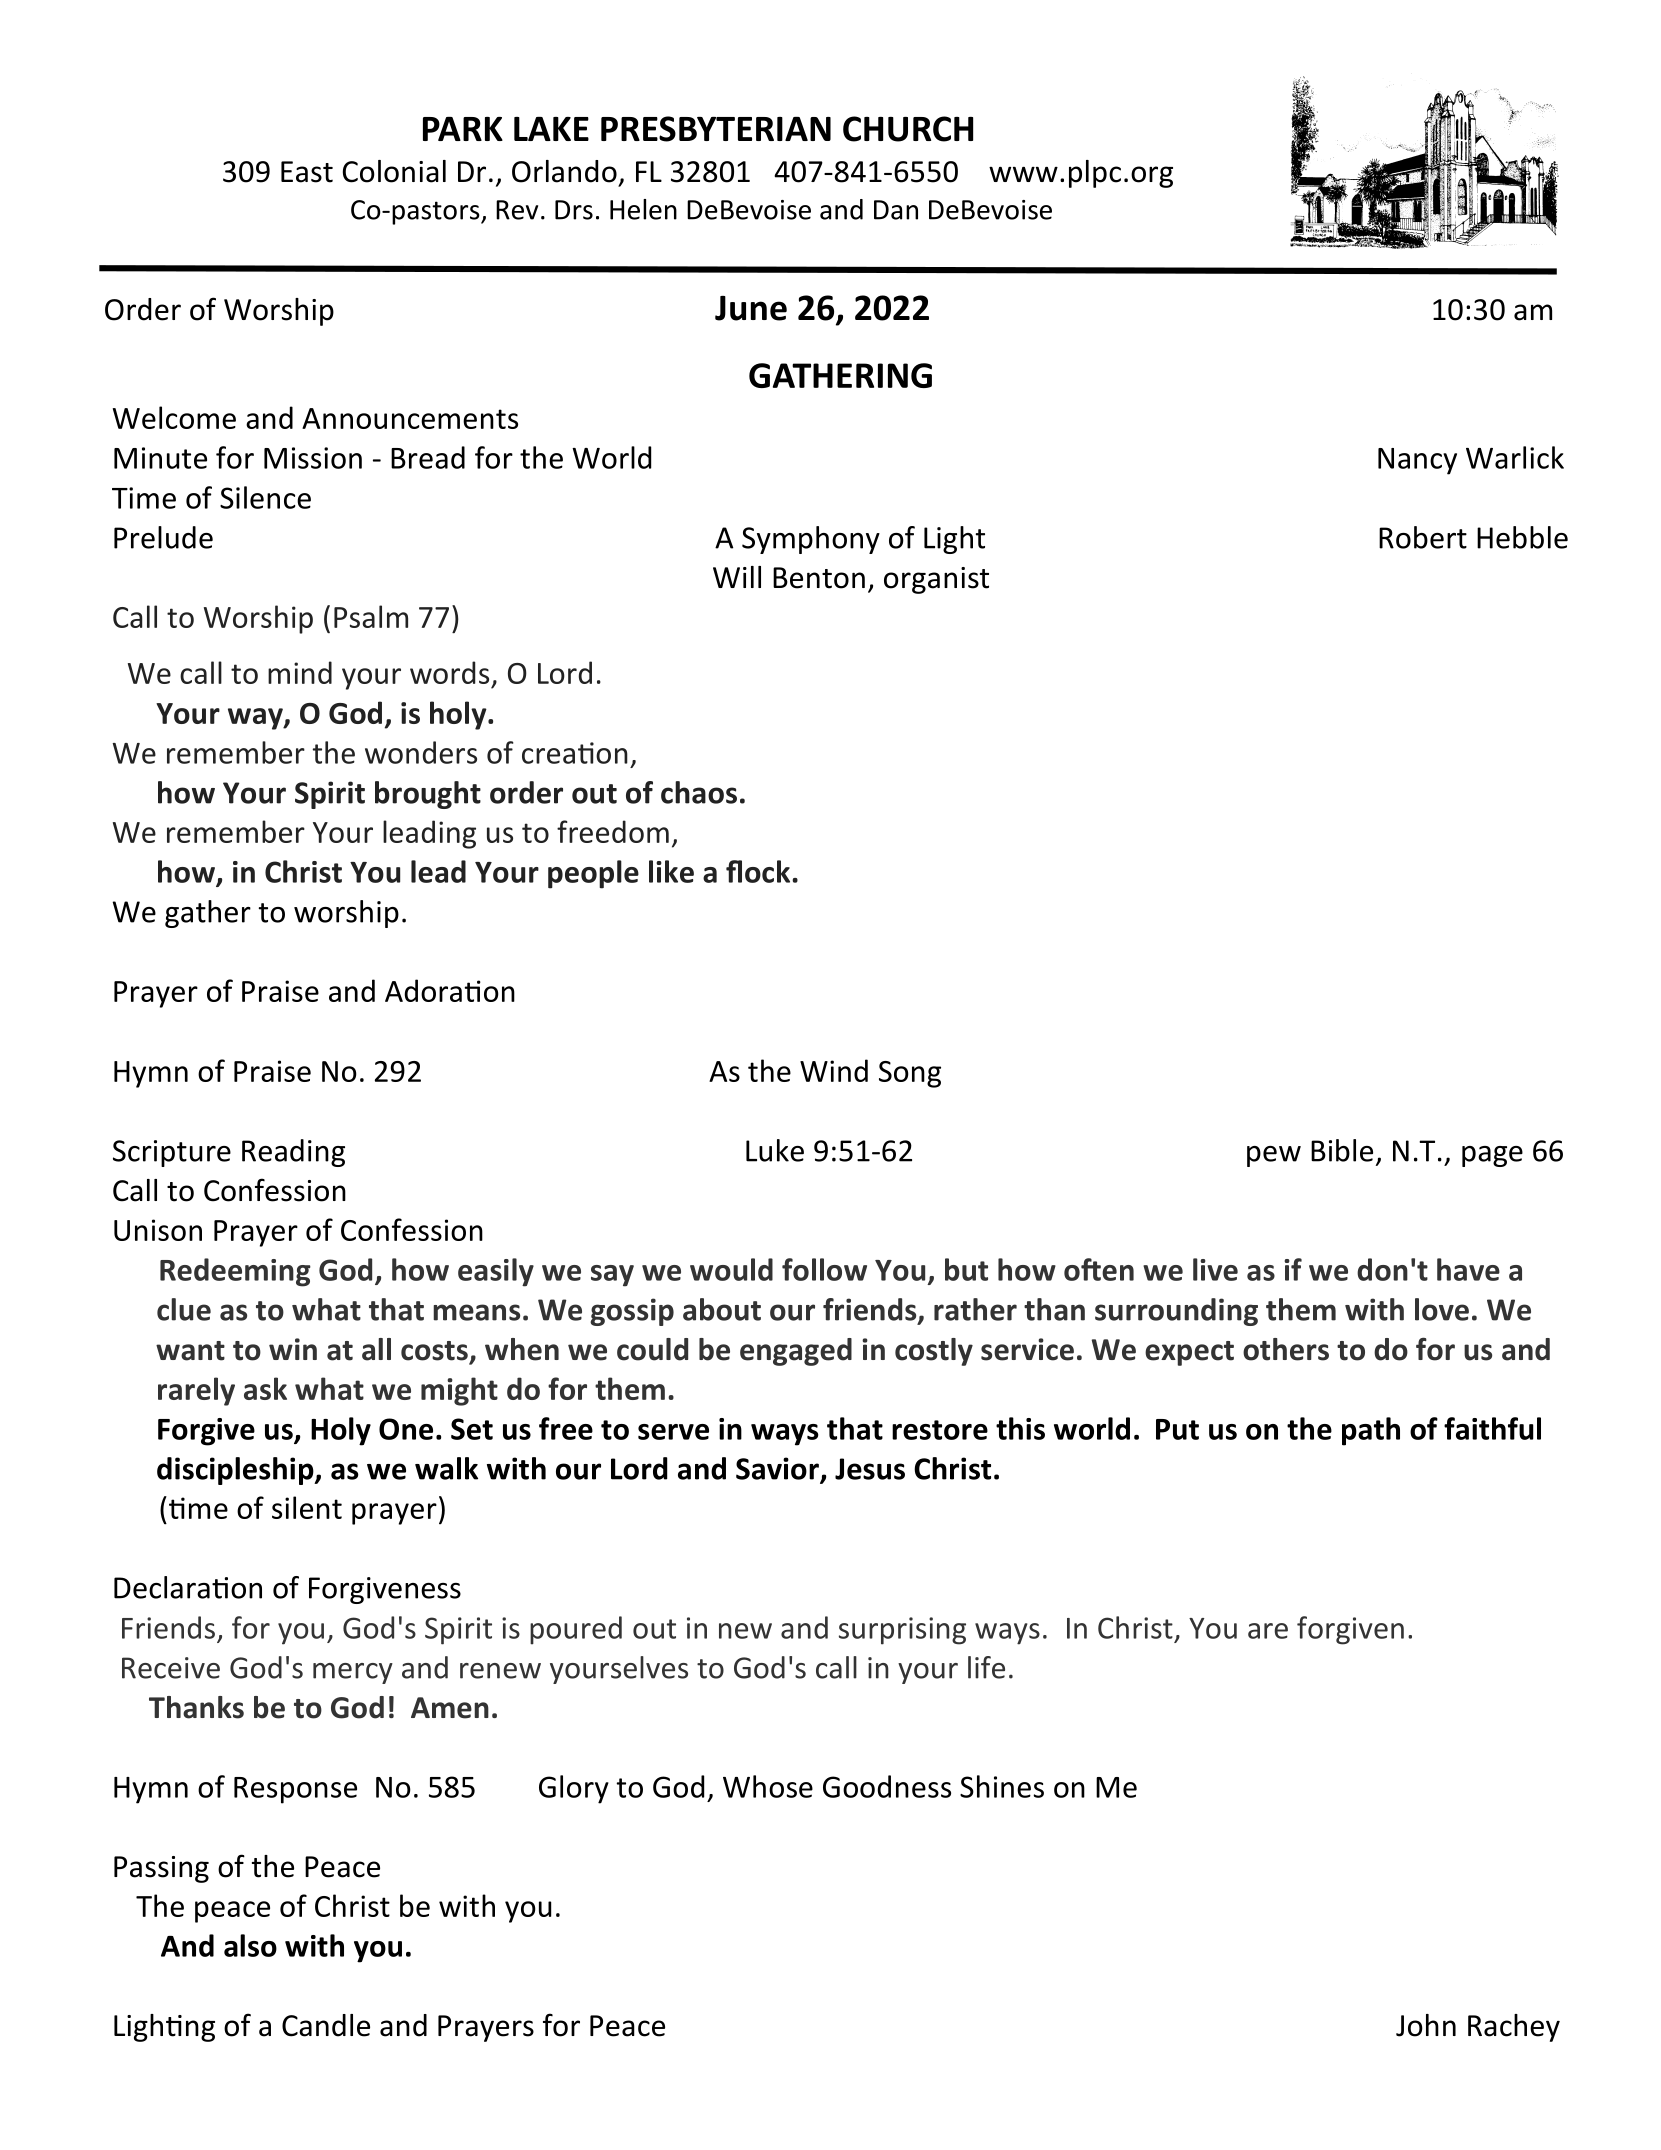  What do you see at coordinates (870, 1469) in the screenshot?
I see `Jesus` at bounding box center [870, 1469].
